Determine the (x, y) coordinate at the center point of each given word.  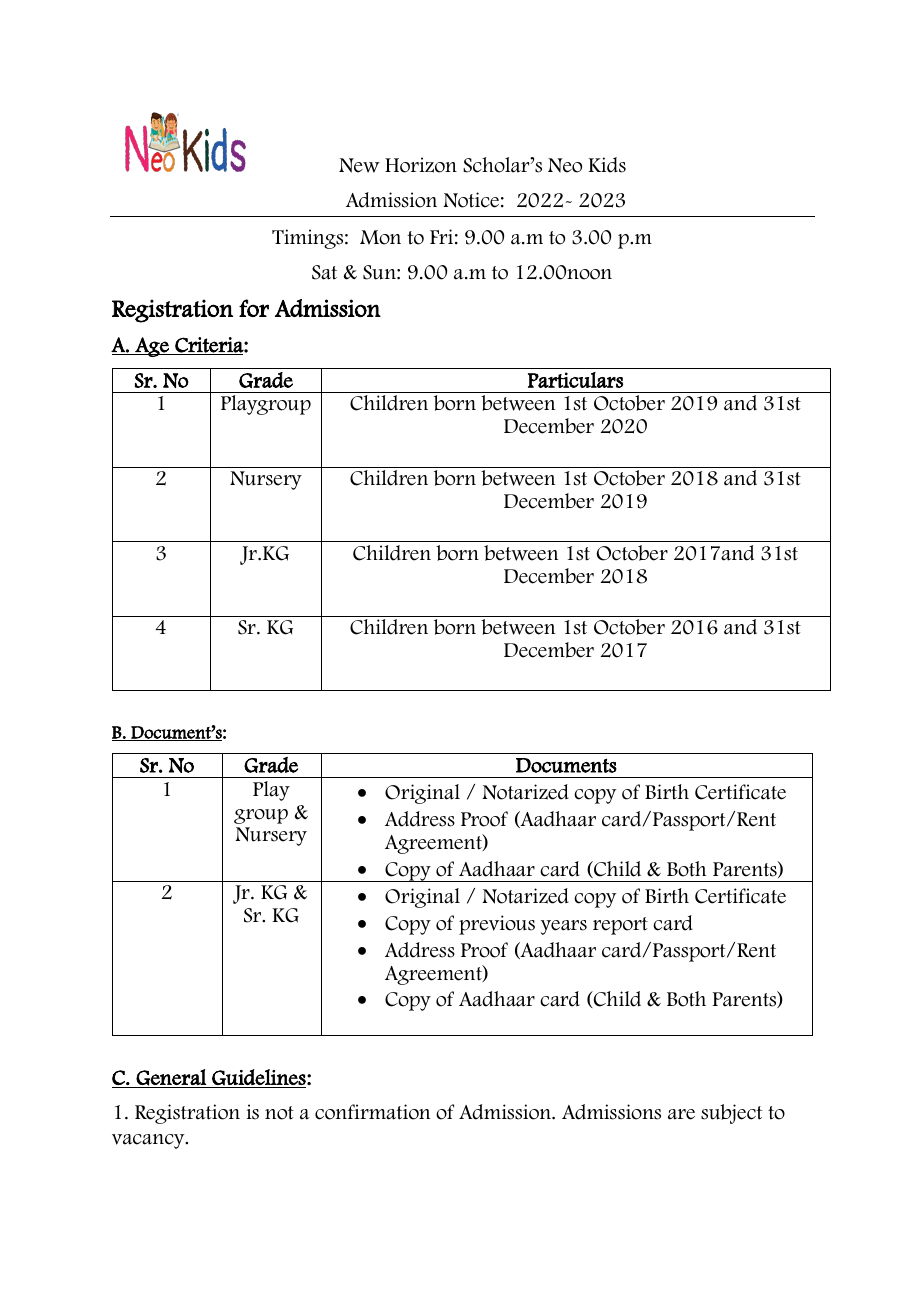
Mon (380, 237)
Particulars (575, 380)
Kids (607, 165)
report (620, 926)
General (171, 1078)
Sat (324, 272)
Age (152, 347)
